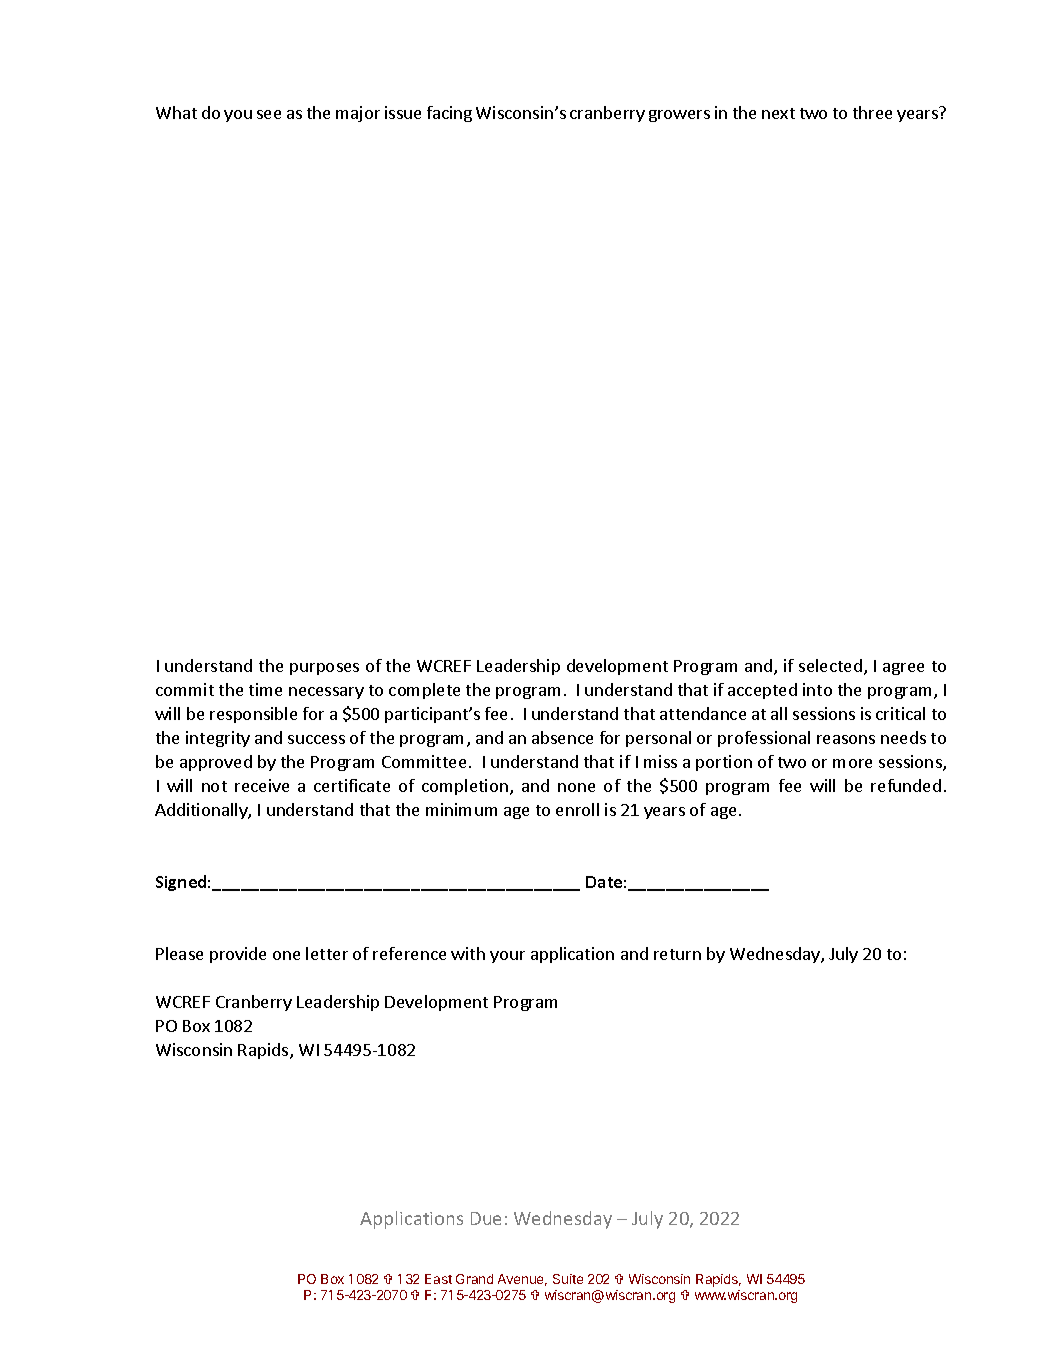 The width and height of the screenshot is (1056, 1366). I want to click on selected, so click(830, 665).
